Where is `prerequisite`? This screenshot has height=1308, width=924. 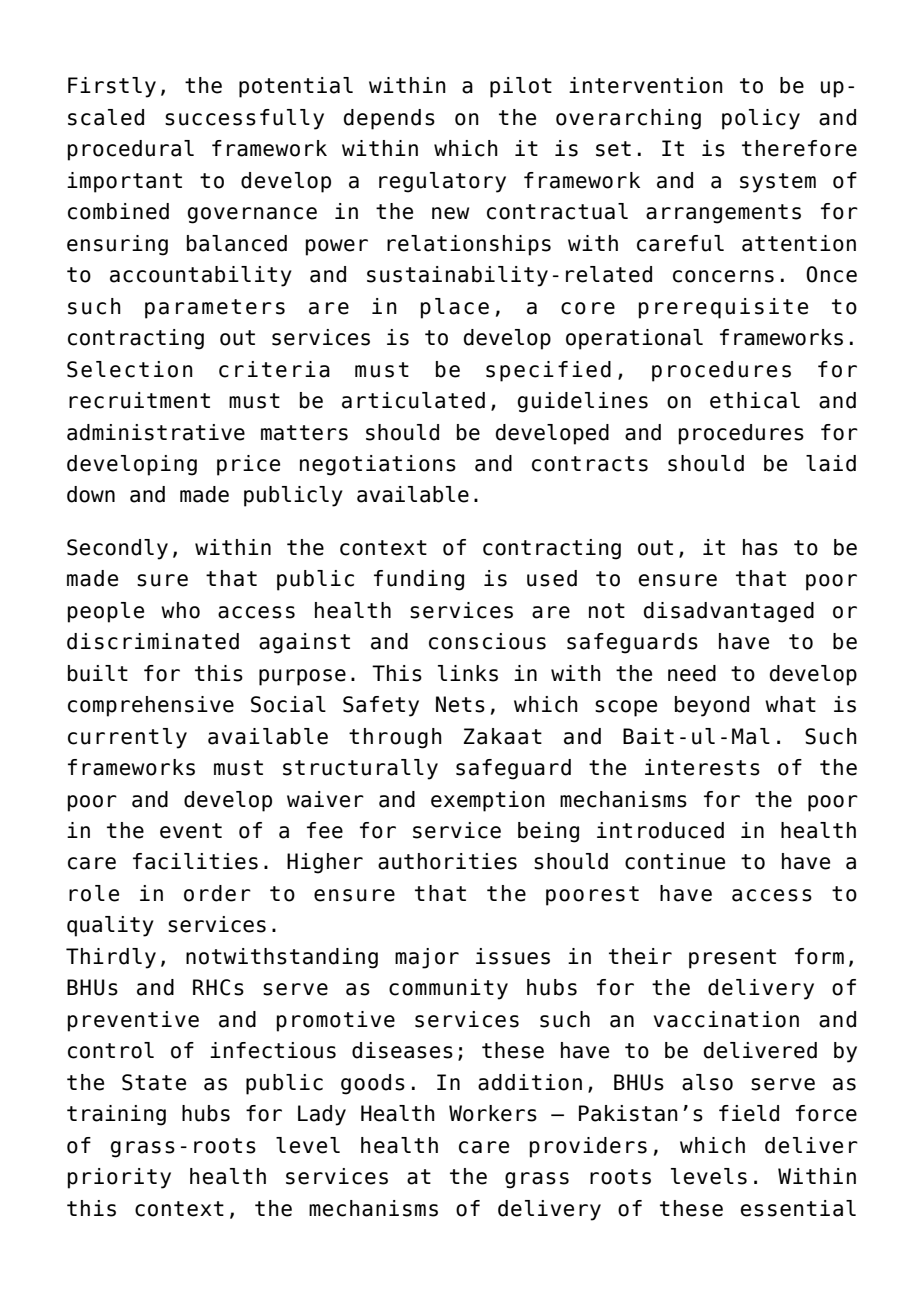 prerequisite is located at coordinates (723, 308).
